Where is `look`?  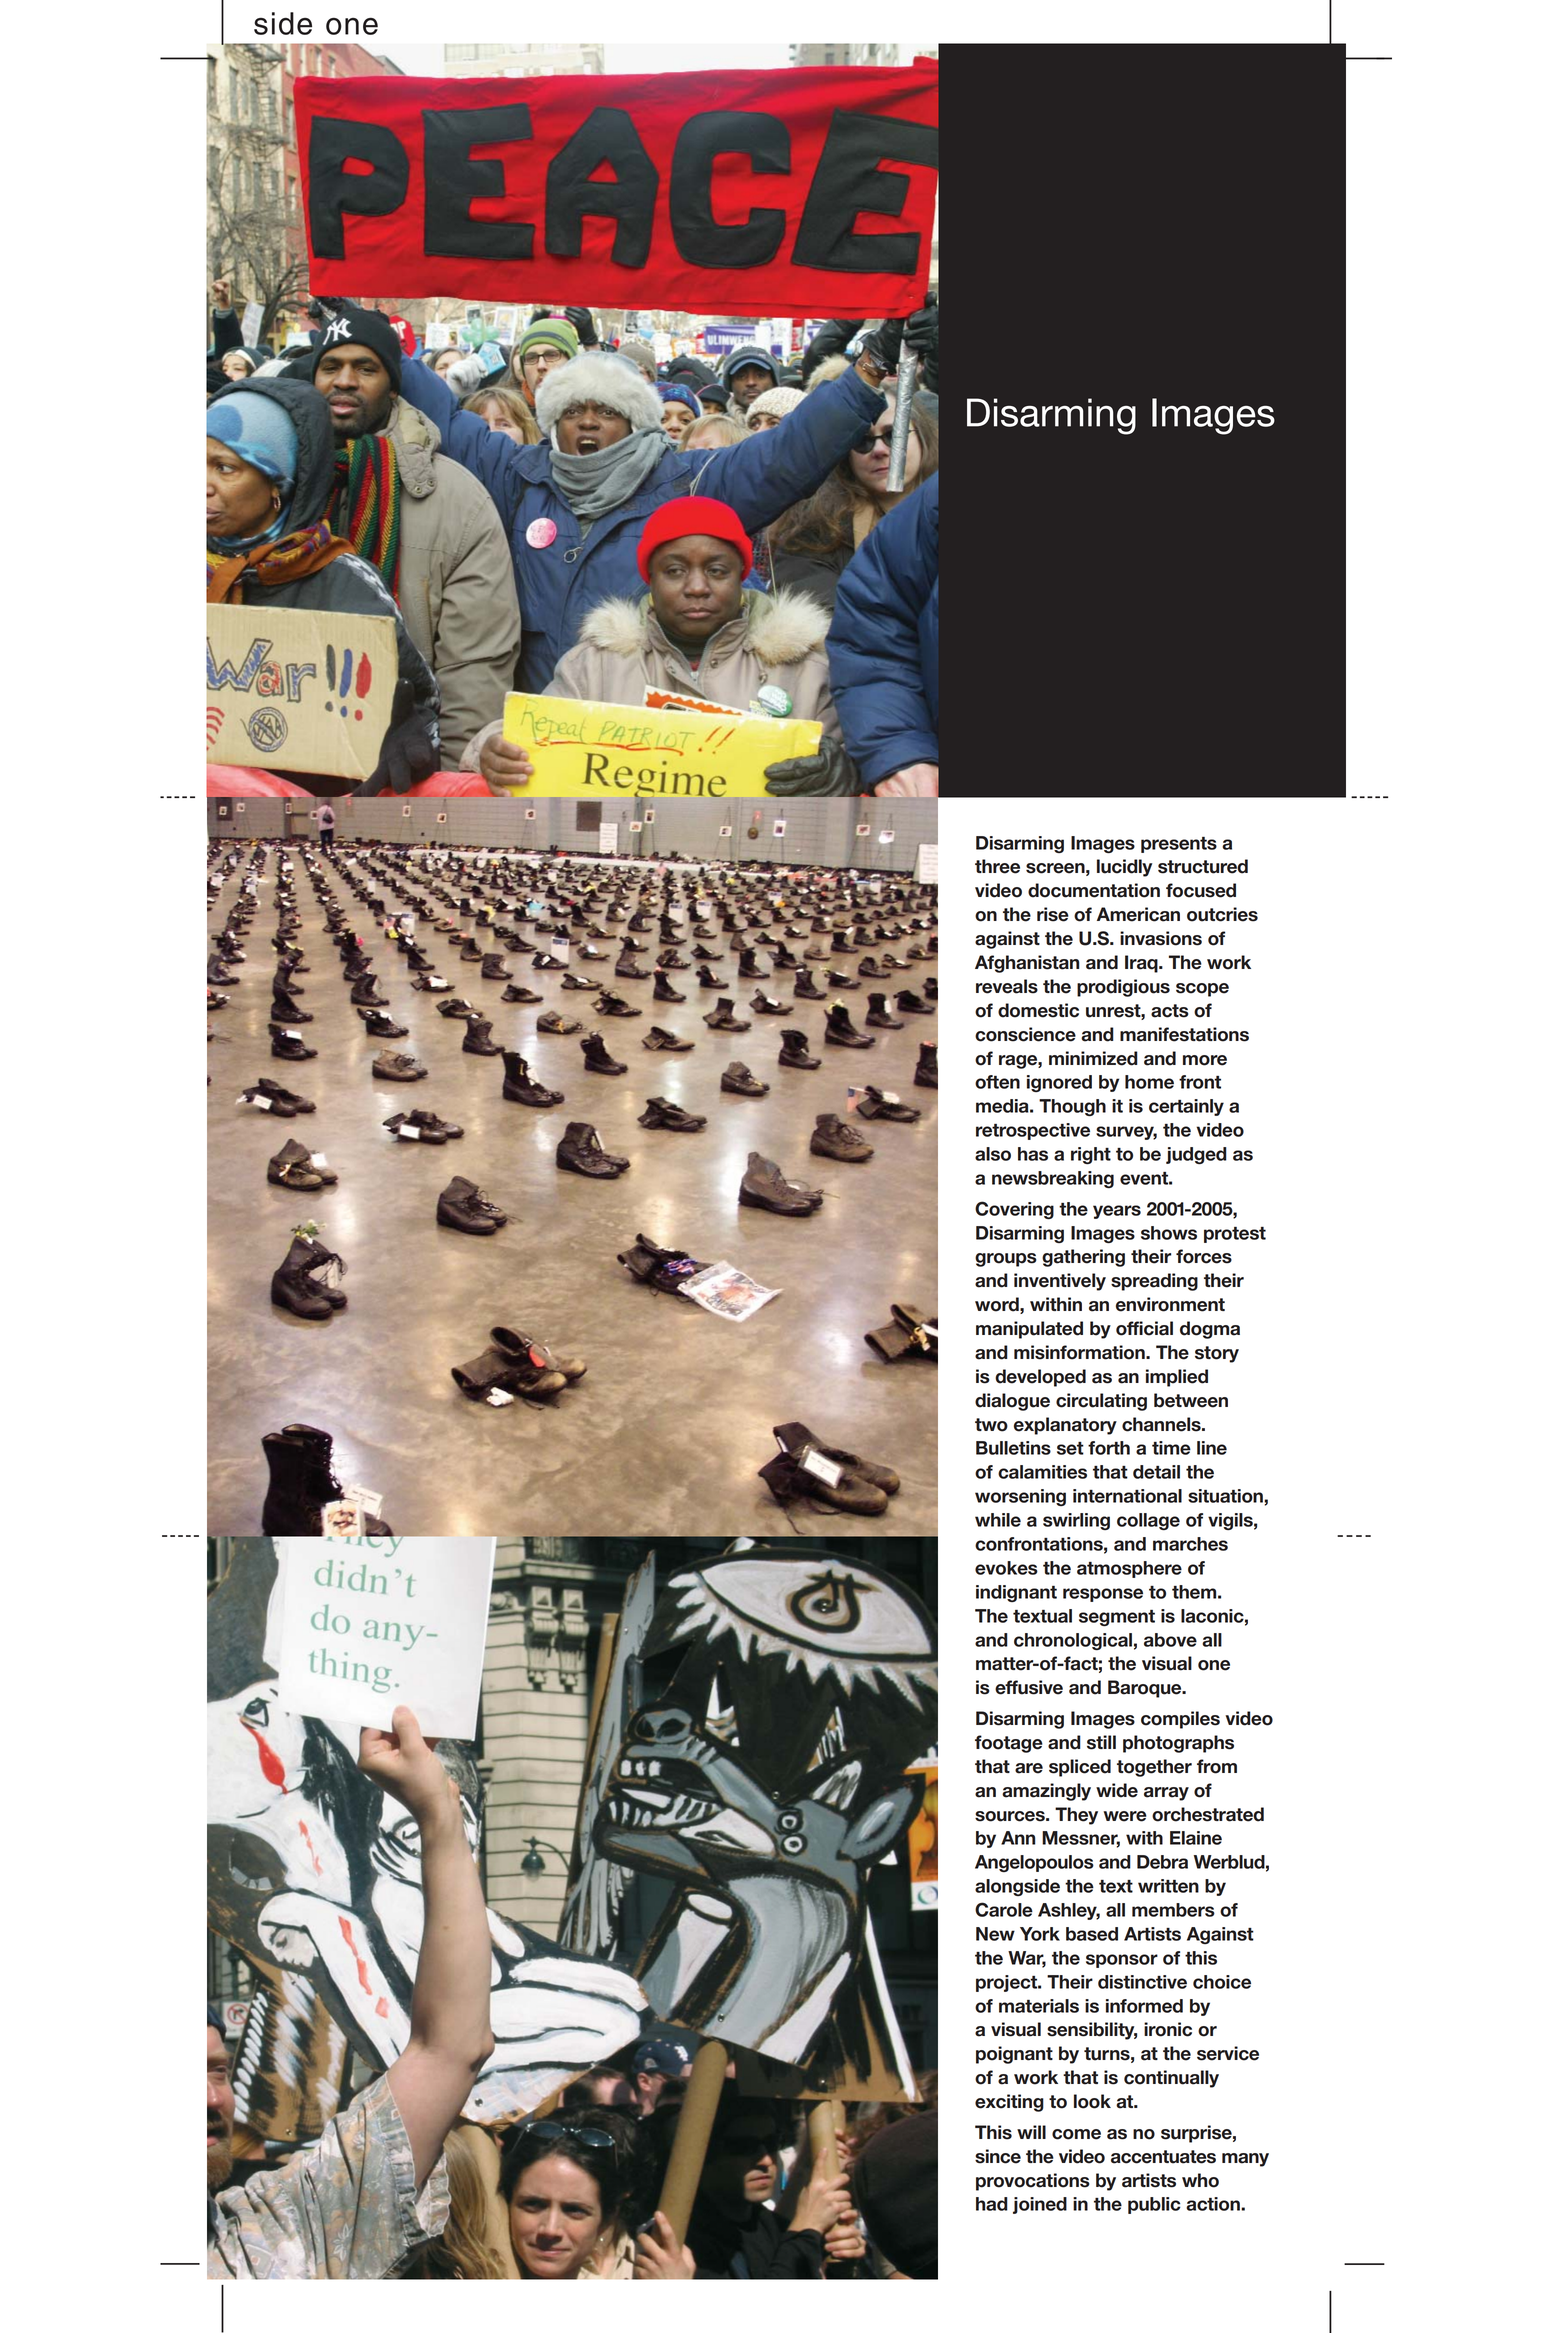
look is located at coordinates (1092, 2101).
